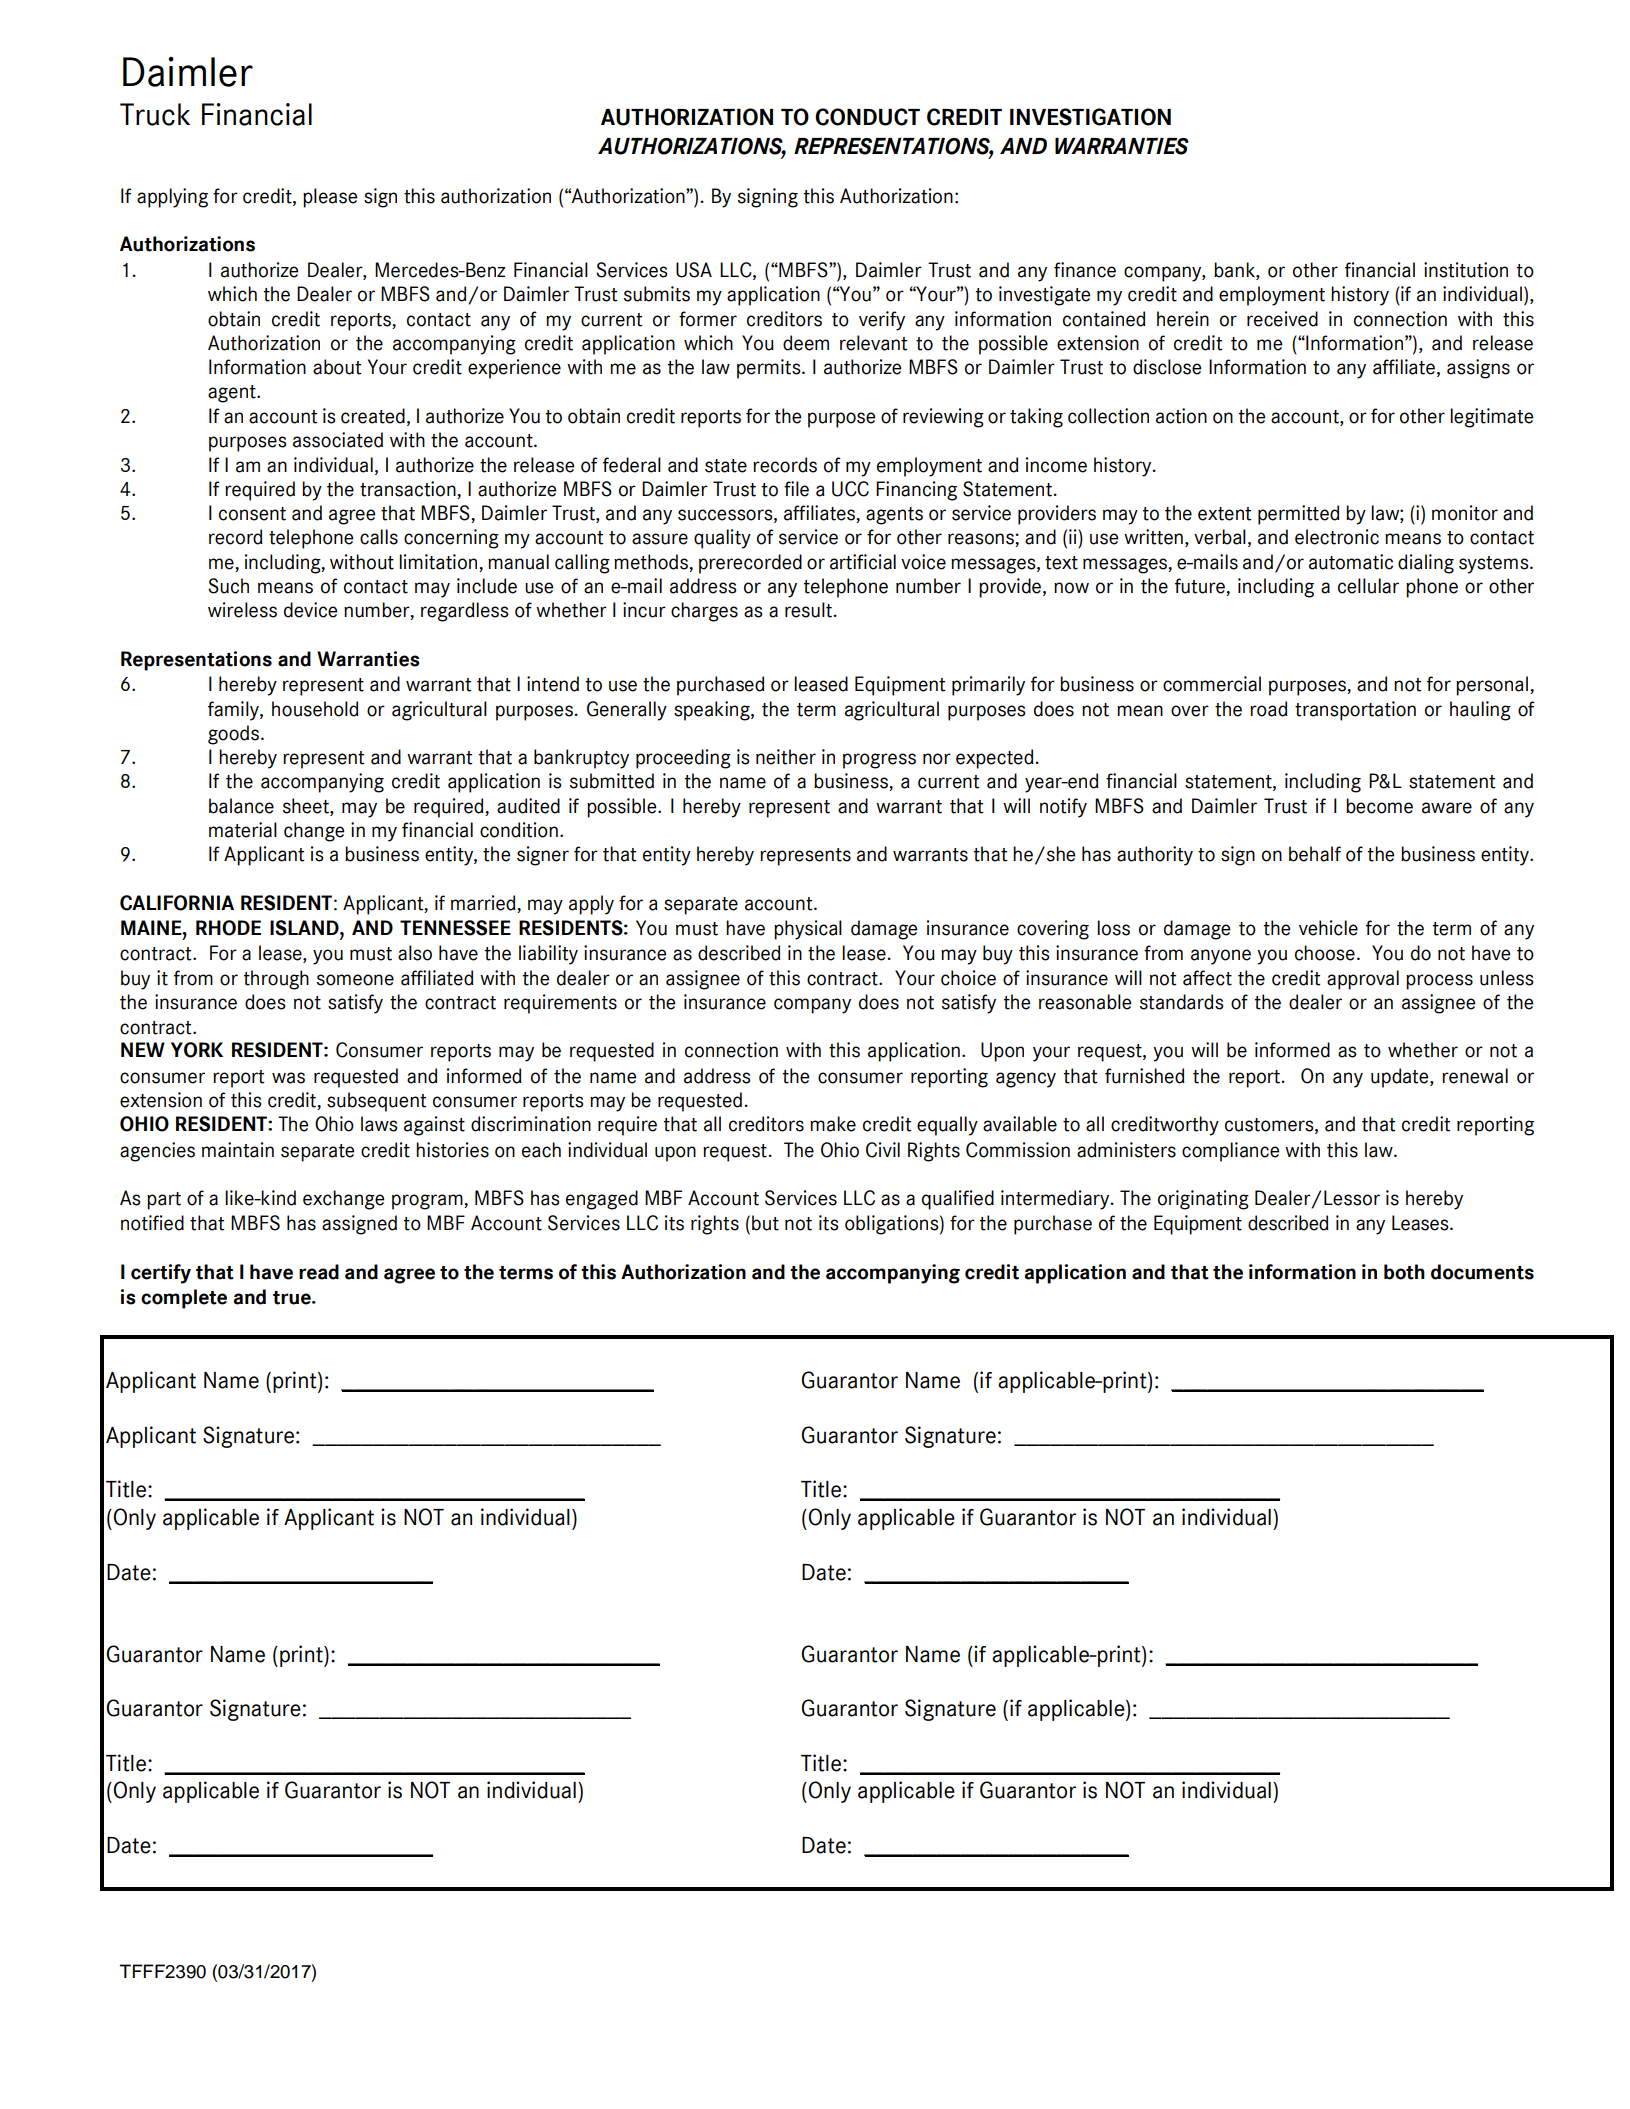 Image resolution: width=1630 pixels, height=2109 pixels. I want to click on INVESTIGATION, so click(1090, 117).
